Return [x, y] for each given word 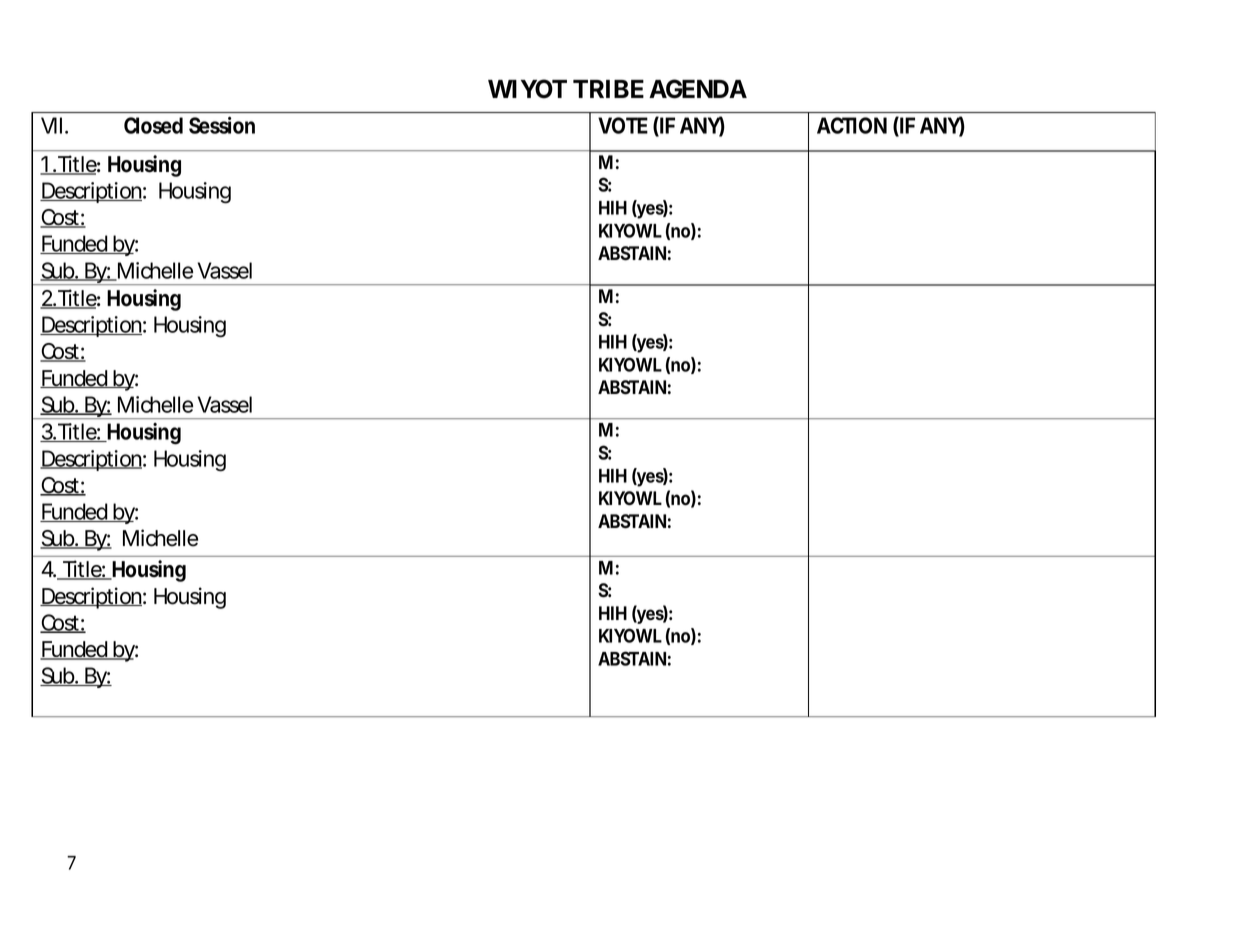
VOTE [623, 125]
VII [51, 125]
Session [222, 125]
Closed [153, 125]
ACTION [852, 125]
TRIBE [608, 89]
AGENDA [698, 89]
